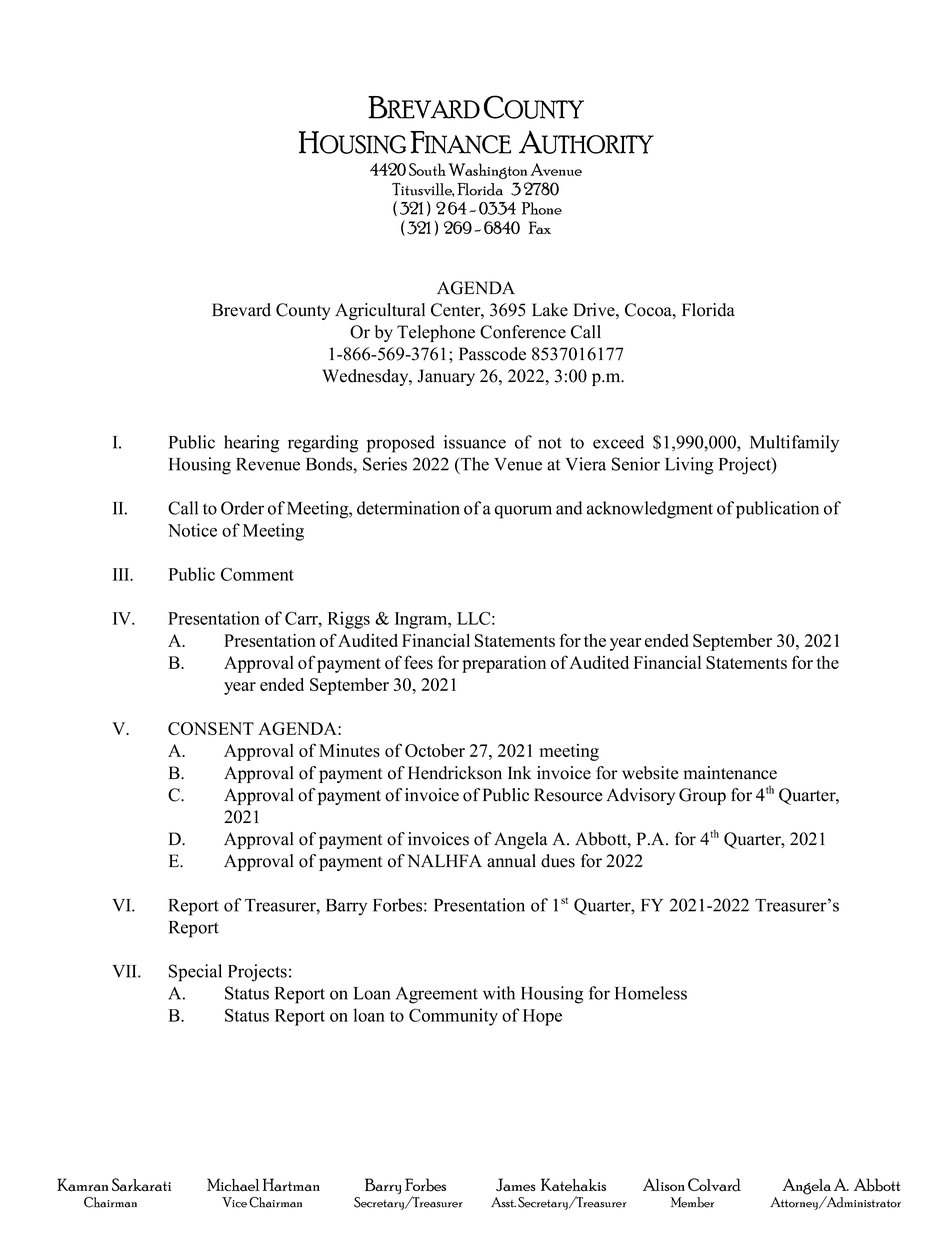 This screenshot has width=952, height=1233. Describe the element at coordinates (664, 1184) in the screenshot. I see `Alison` at that location.
